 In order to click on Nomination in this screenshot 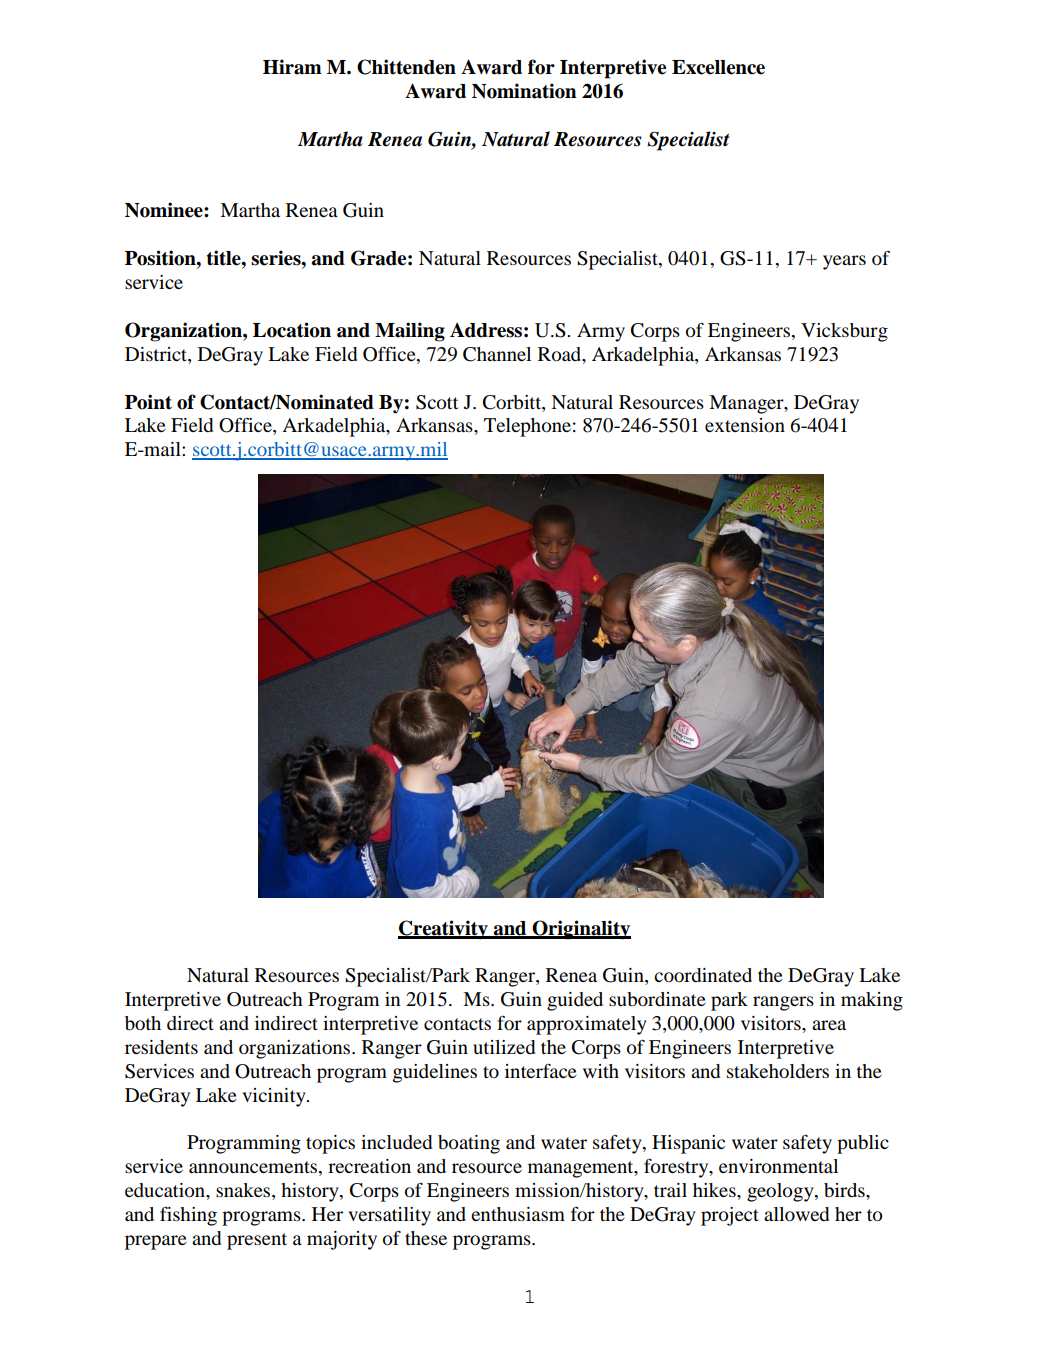, I will do `click(524, 91)`.
